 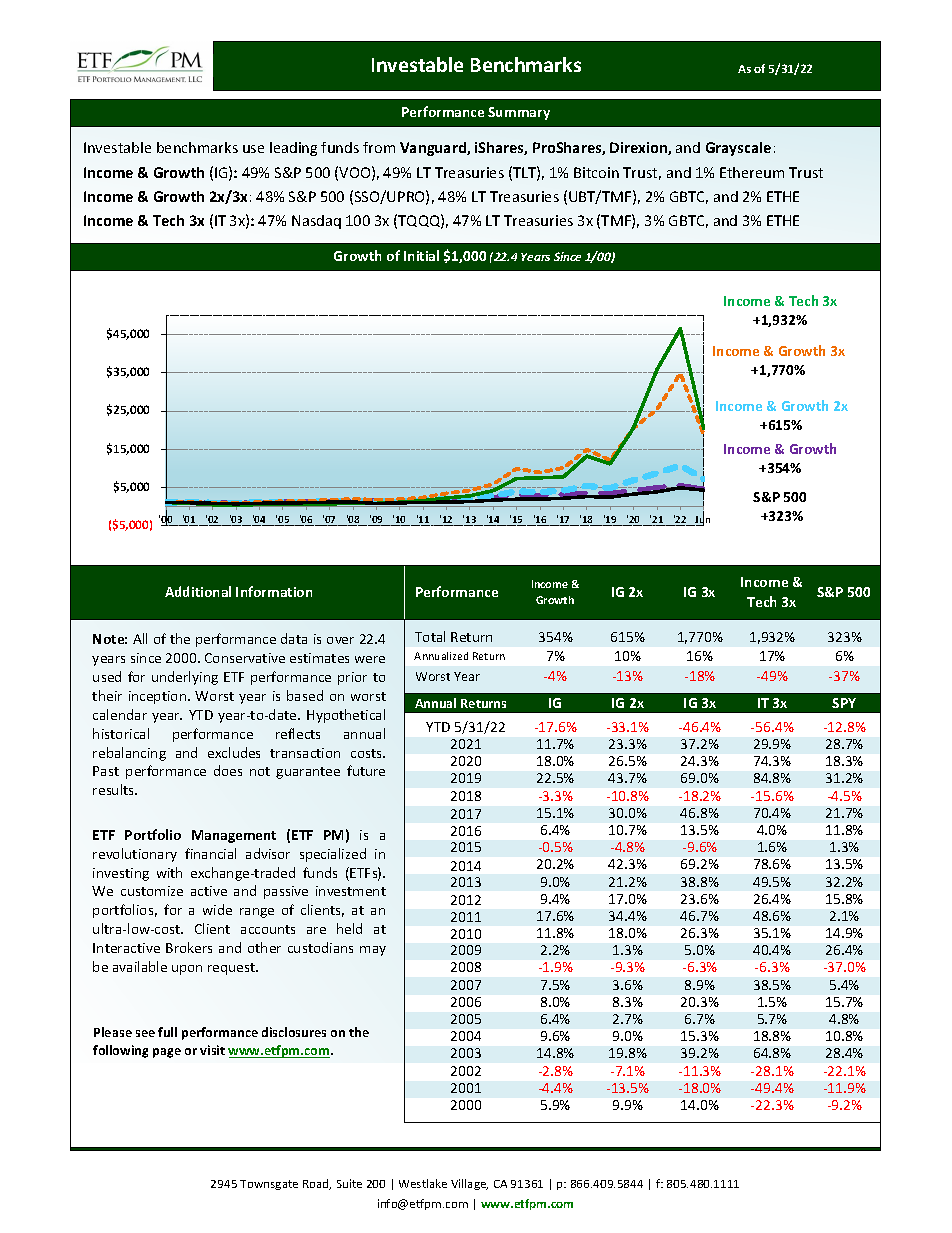 What do you see at coordinates (189, 947) in the image?
I see `Brokers` at bounding box center [189, 947].
